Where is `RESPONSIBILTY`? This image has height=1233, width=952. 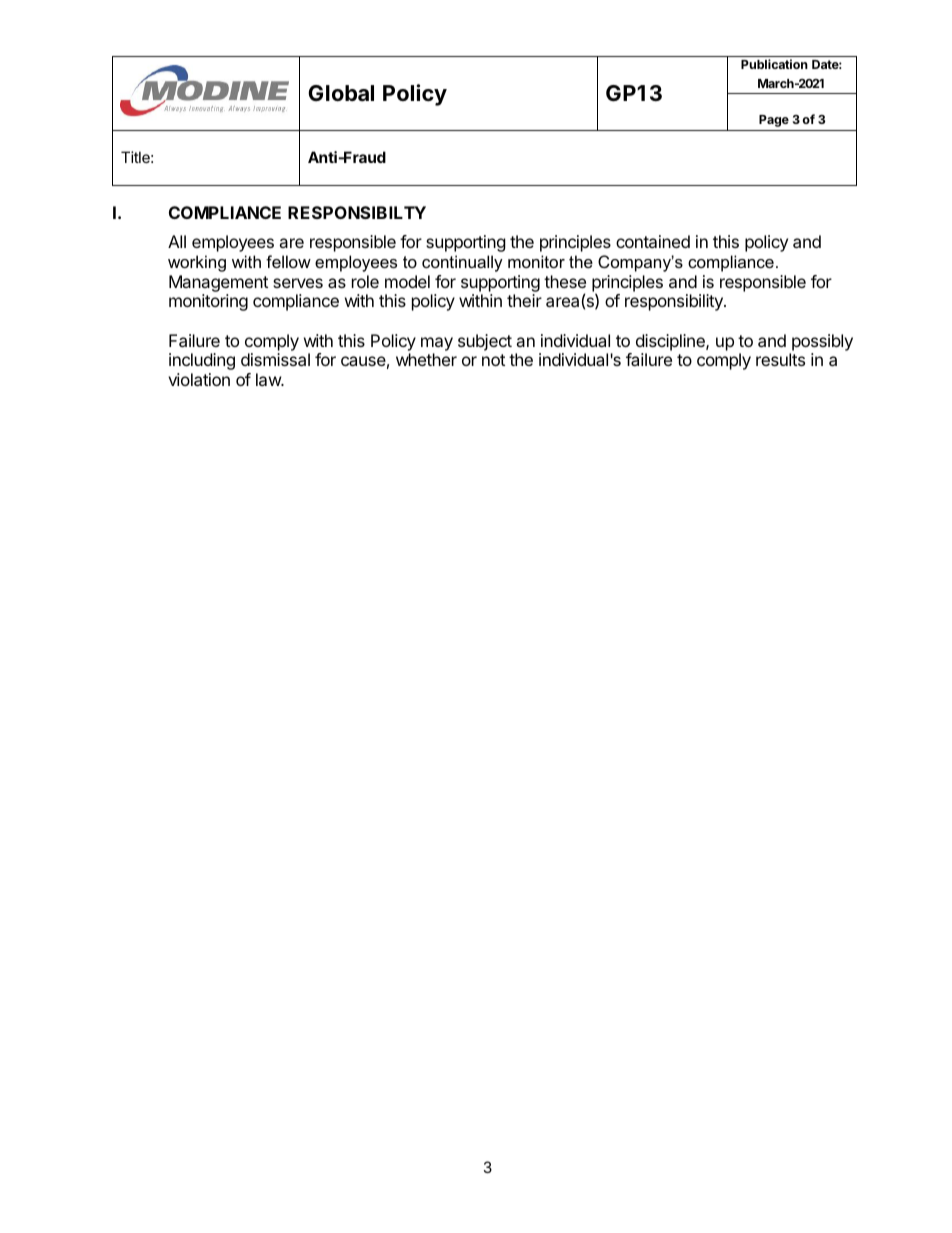 RESPONSIBILTY is located at coordinates (357, 212).
